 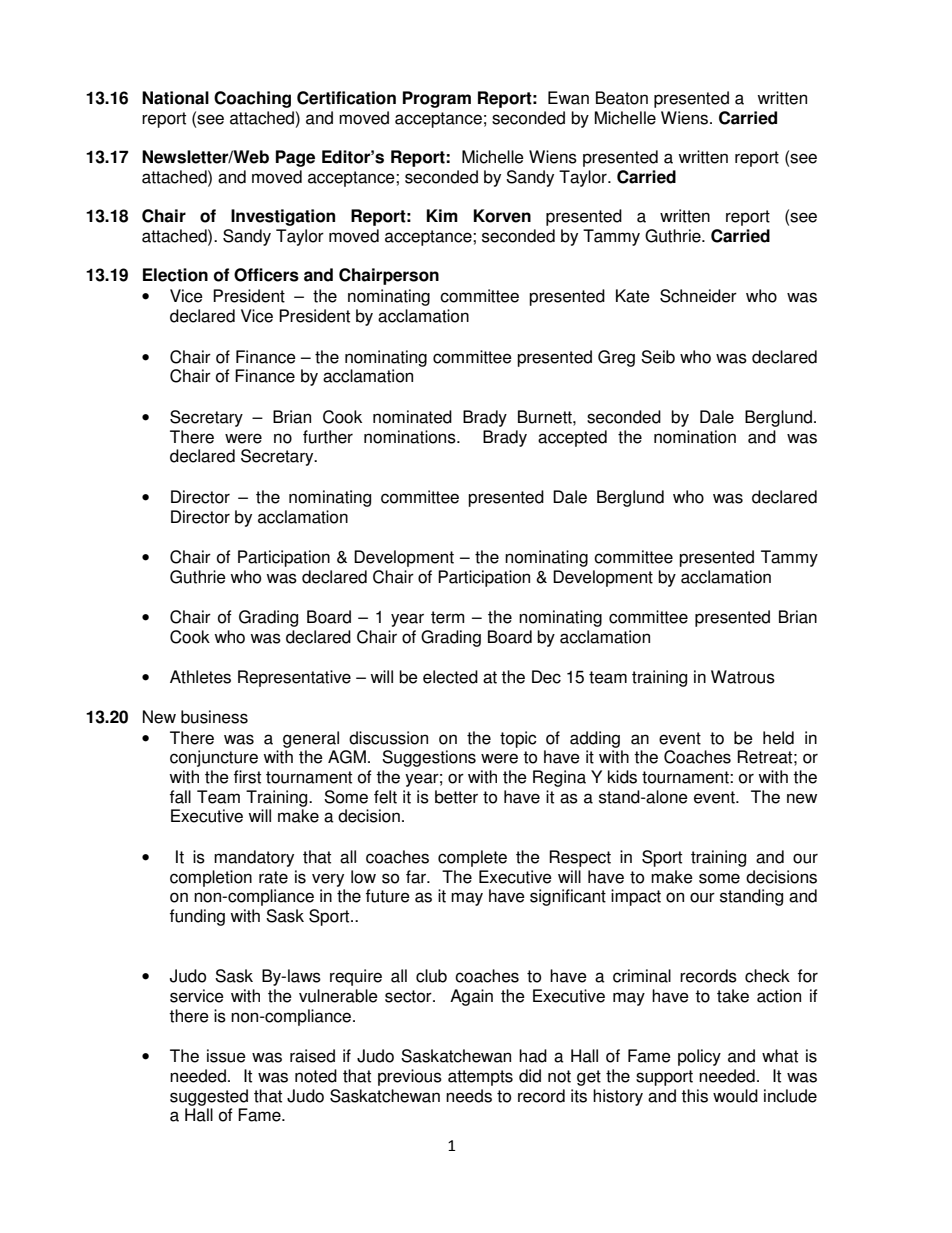 What do you see at coordinates (616, 358) in the screenshot?
I see `Greg` at bounding box center [616, 358].
